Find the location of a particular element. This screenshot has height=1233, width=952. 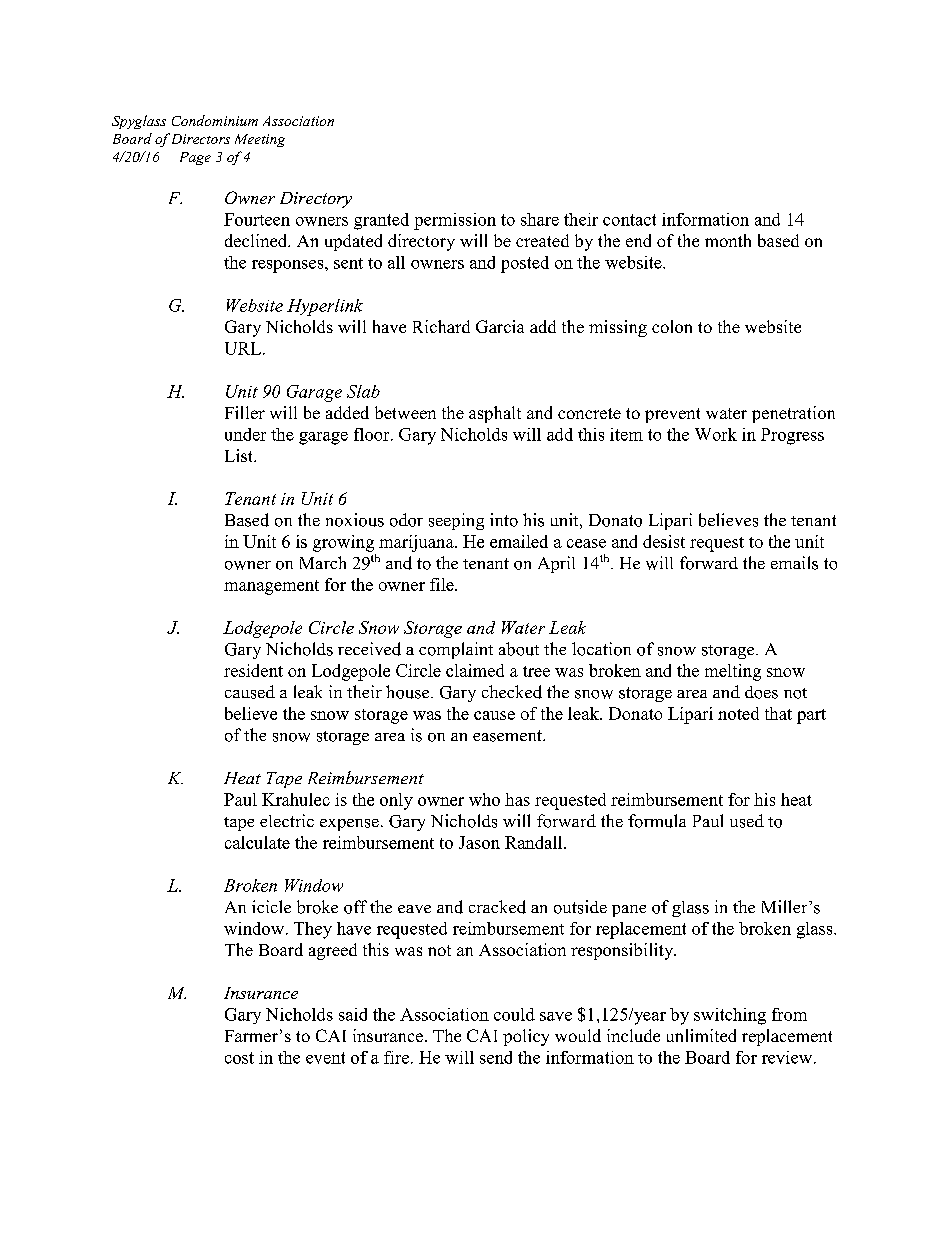

noted is located at coordinates (738, 713).
